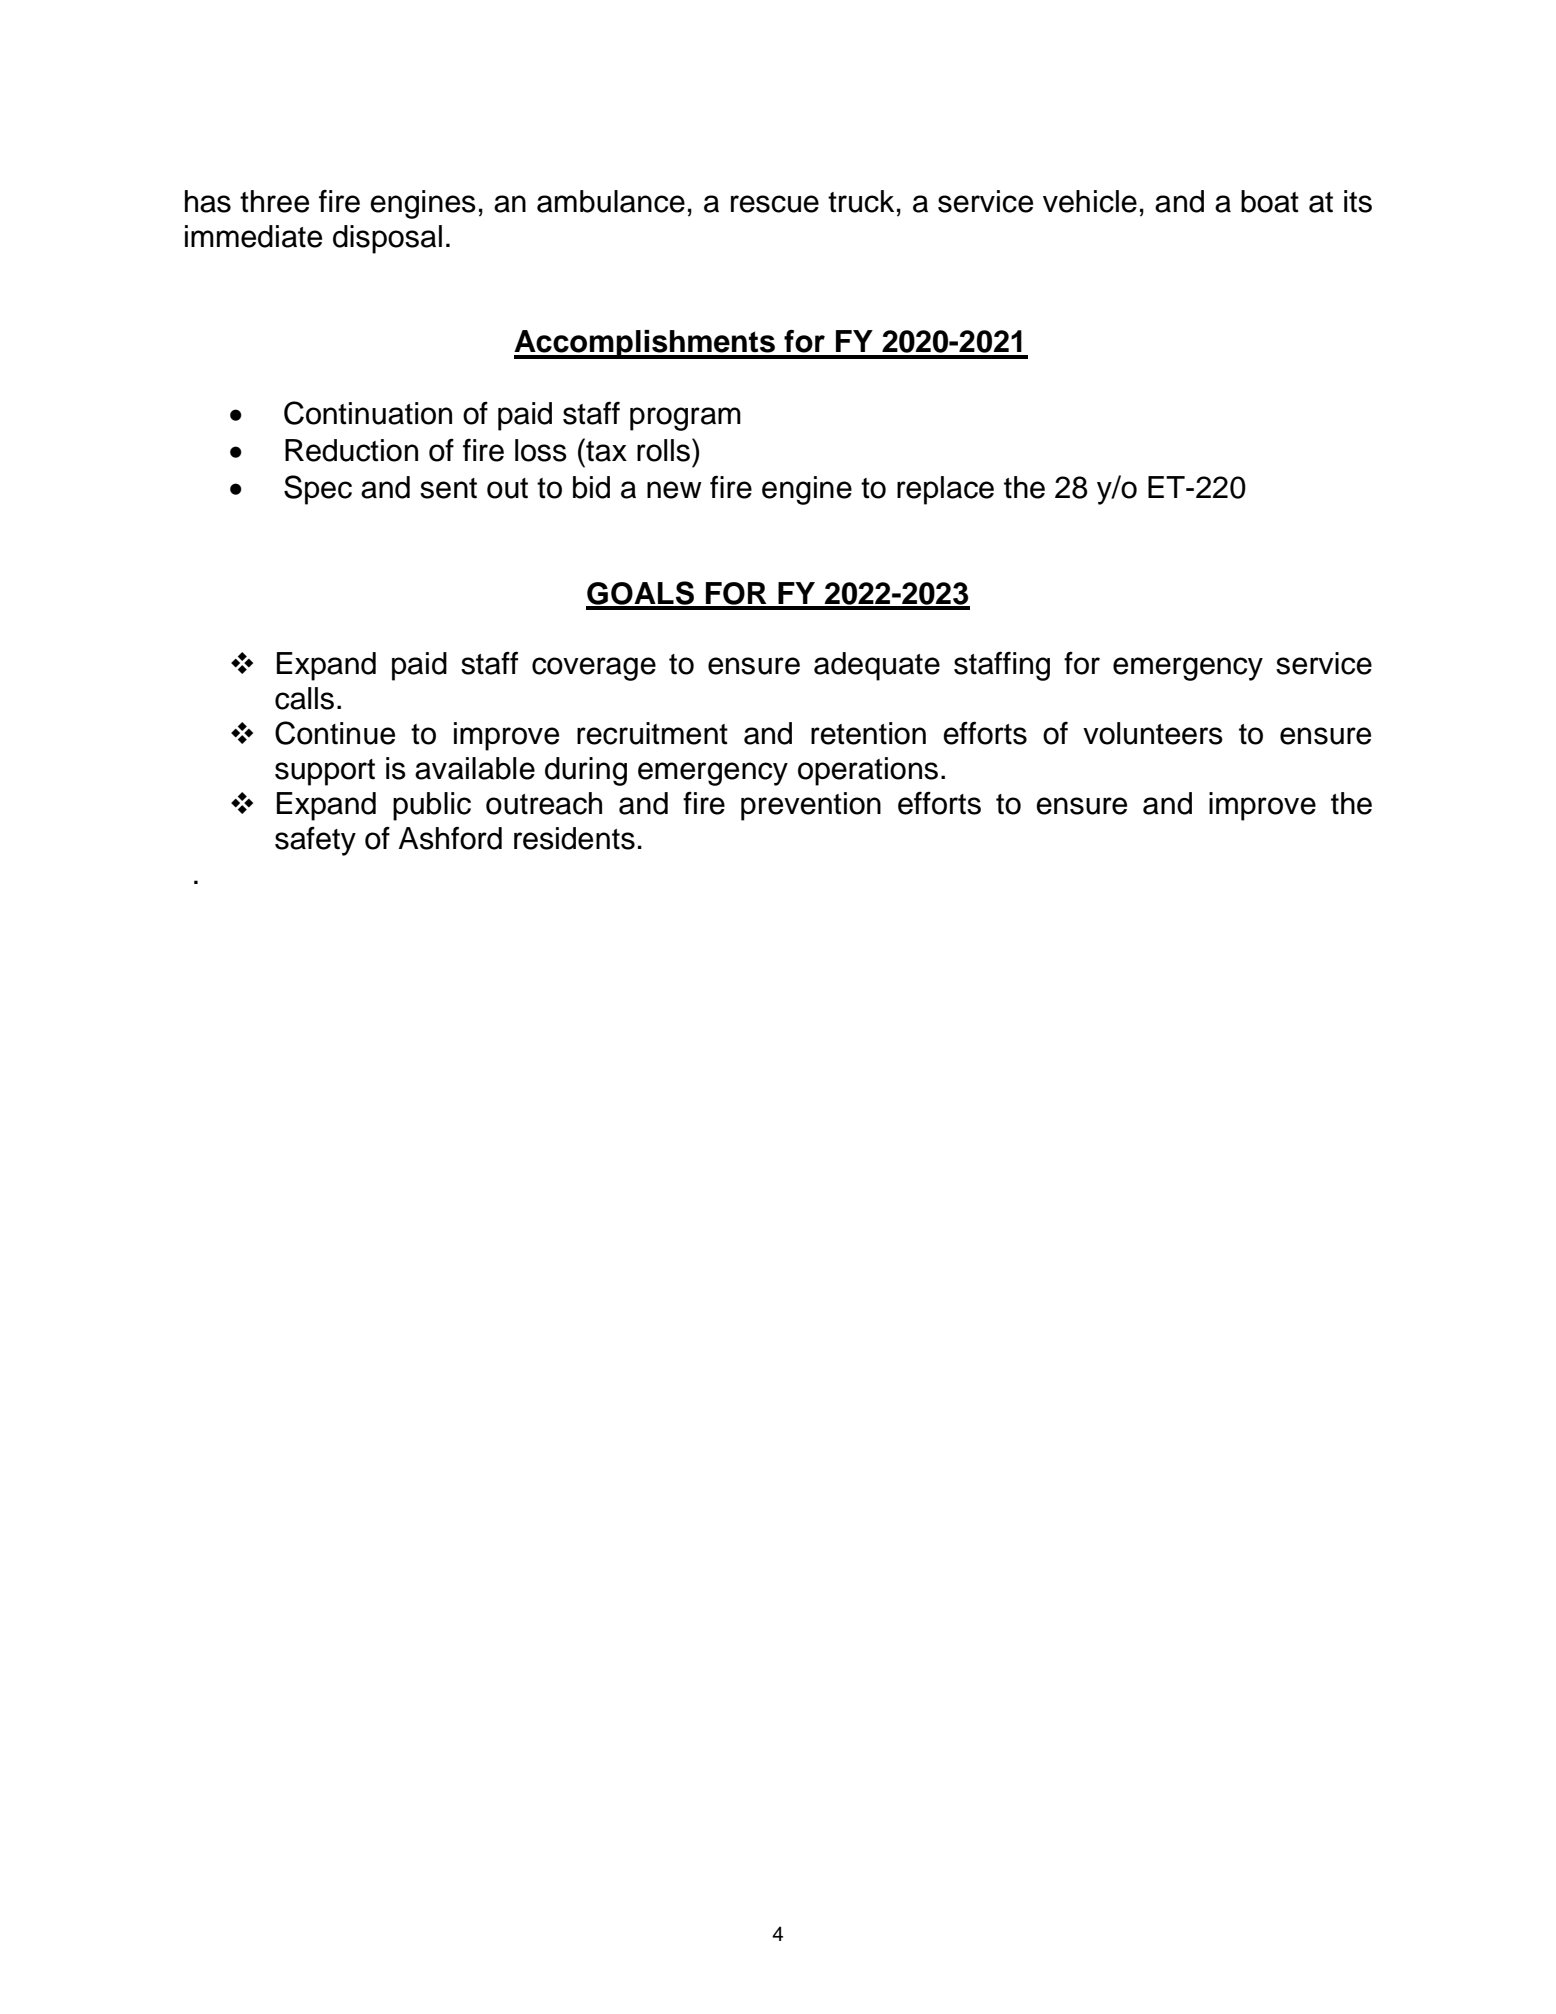 The image size is (1556, 2014). I want to click on rescue, so click(775, 204).
